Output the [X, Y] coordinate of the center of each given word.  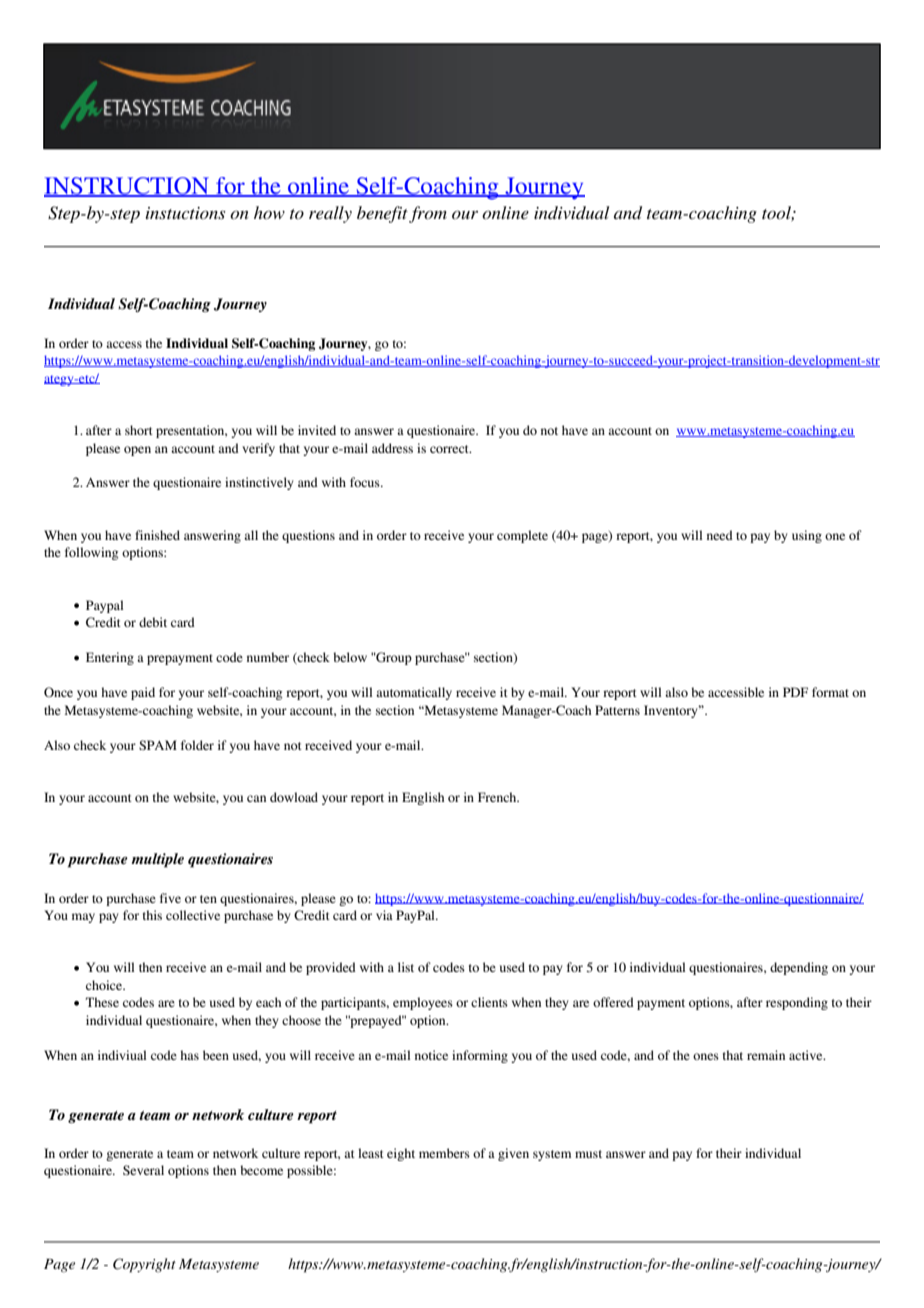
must [588, 1154]
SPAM [158, 745]
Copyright [144, 1265]
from [428, 214]
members [444, 1153]
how [269, 212]
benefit [382, 214]
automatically [414, 693]
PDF [795, 692]
